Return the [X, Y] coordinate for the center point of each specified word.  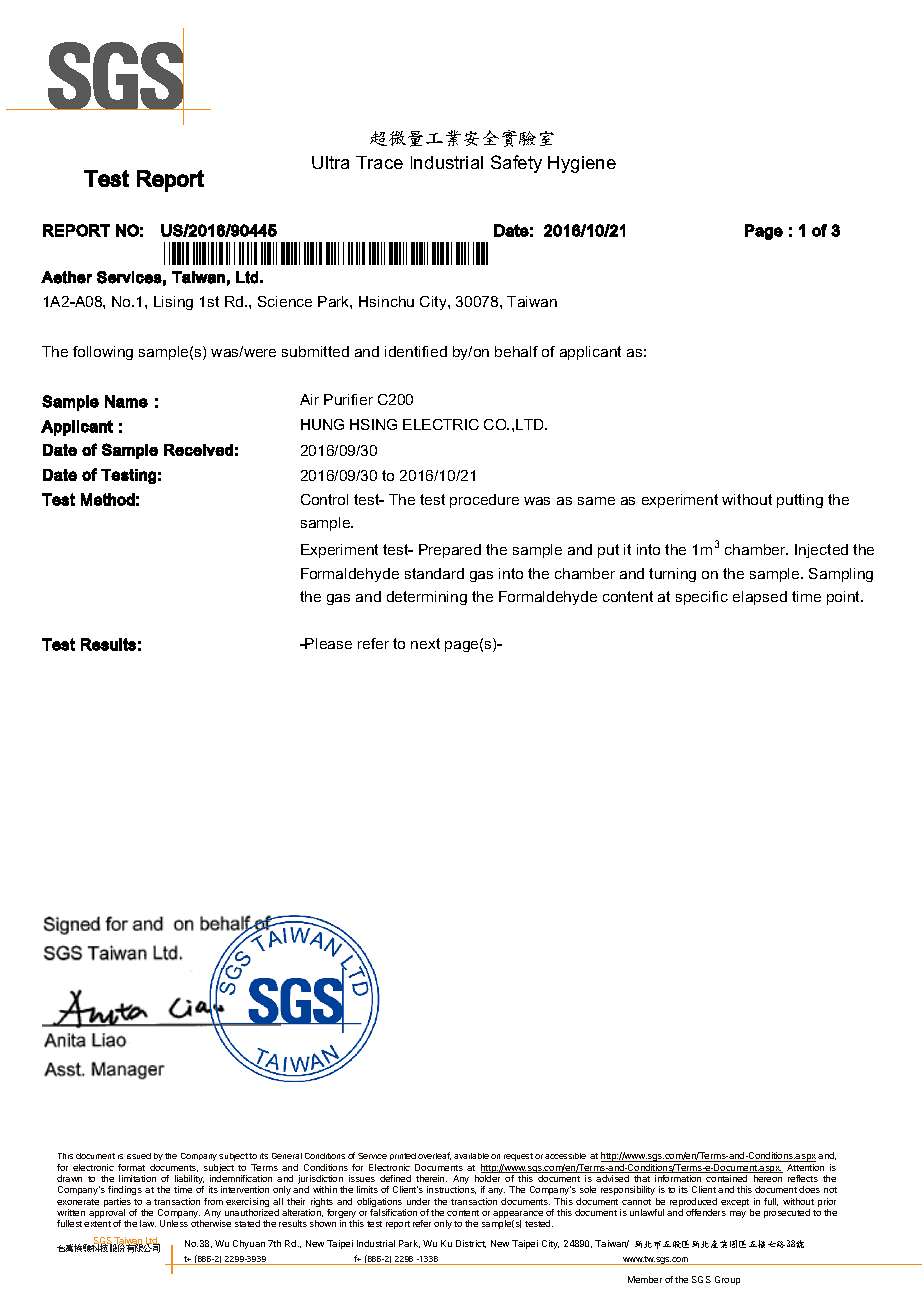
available [471, 1156]
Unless [174, 1223]
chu [402, 301]
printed [403, 1156]
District [471, 1244]
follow [93, 351]
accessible [565, 1156]
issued [139, 1156]
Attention [805, 1167]
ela [743, 596]
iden [399, 351]
